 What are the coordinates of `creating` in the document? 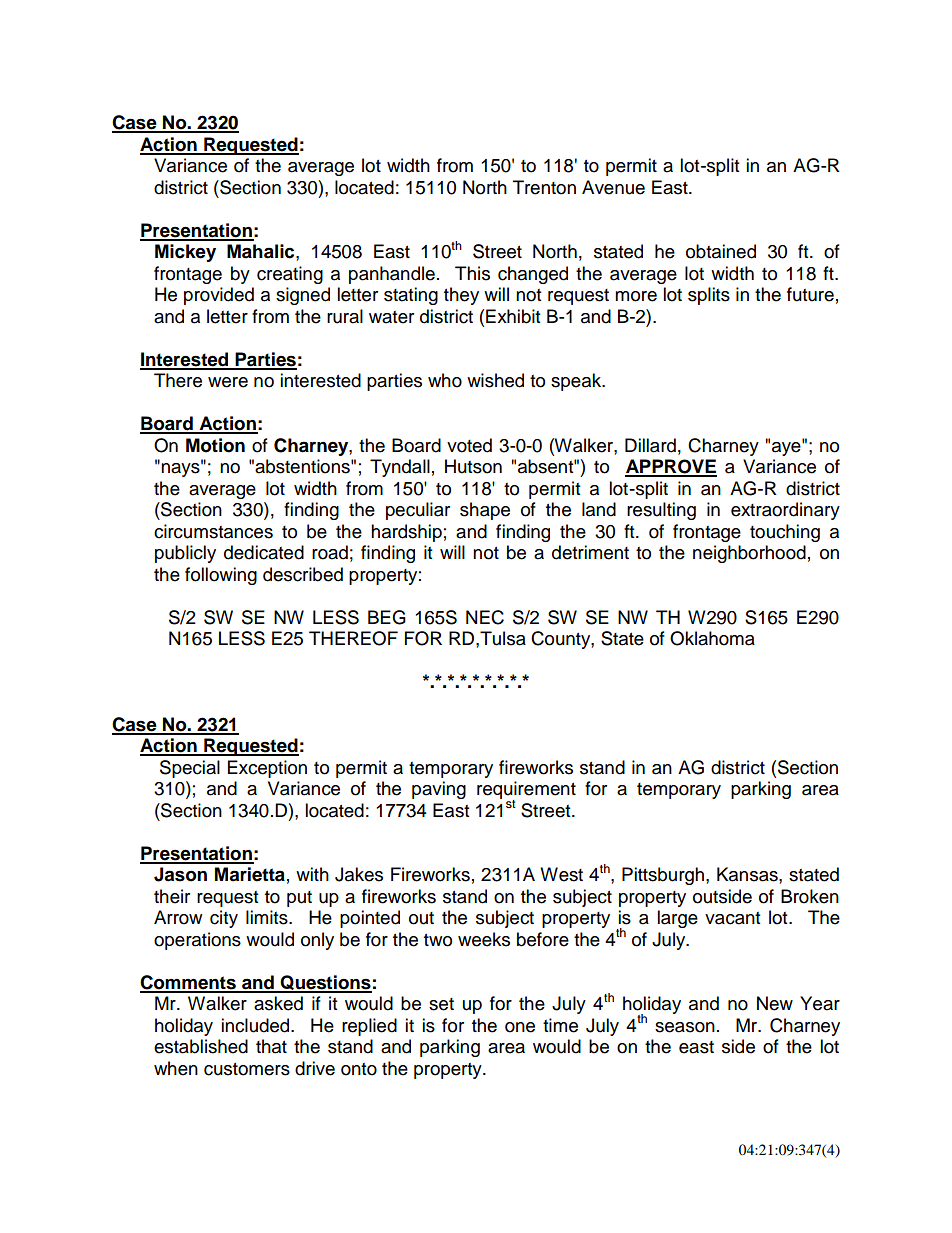 It's located at (290, 275).
